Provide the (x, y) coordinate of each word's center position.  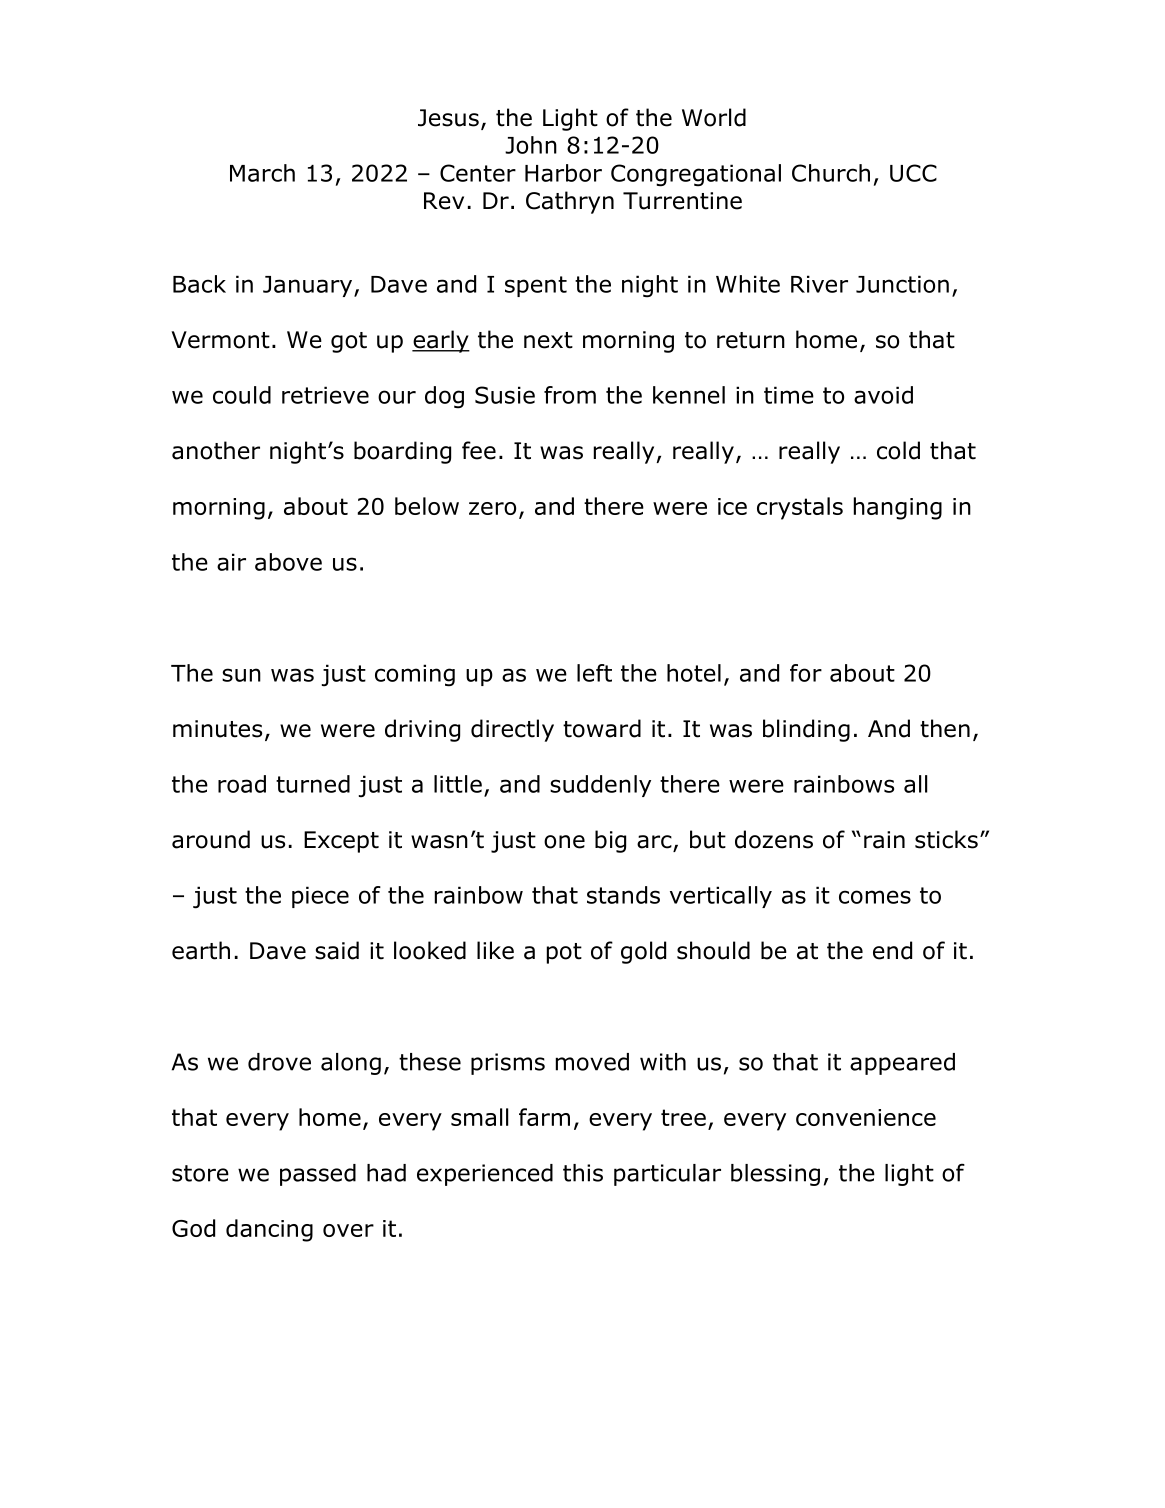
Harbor (563, 173)
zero (492, 508)
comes (875, 897)
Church (831, 173)
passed (318, 1175)
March (262, 173)
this (583, 1173)
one (564, 842)
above (288, 562)
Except (341, 842)
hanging (898, 508)
